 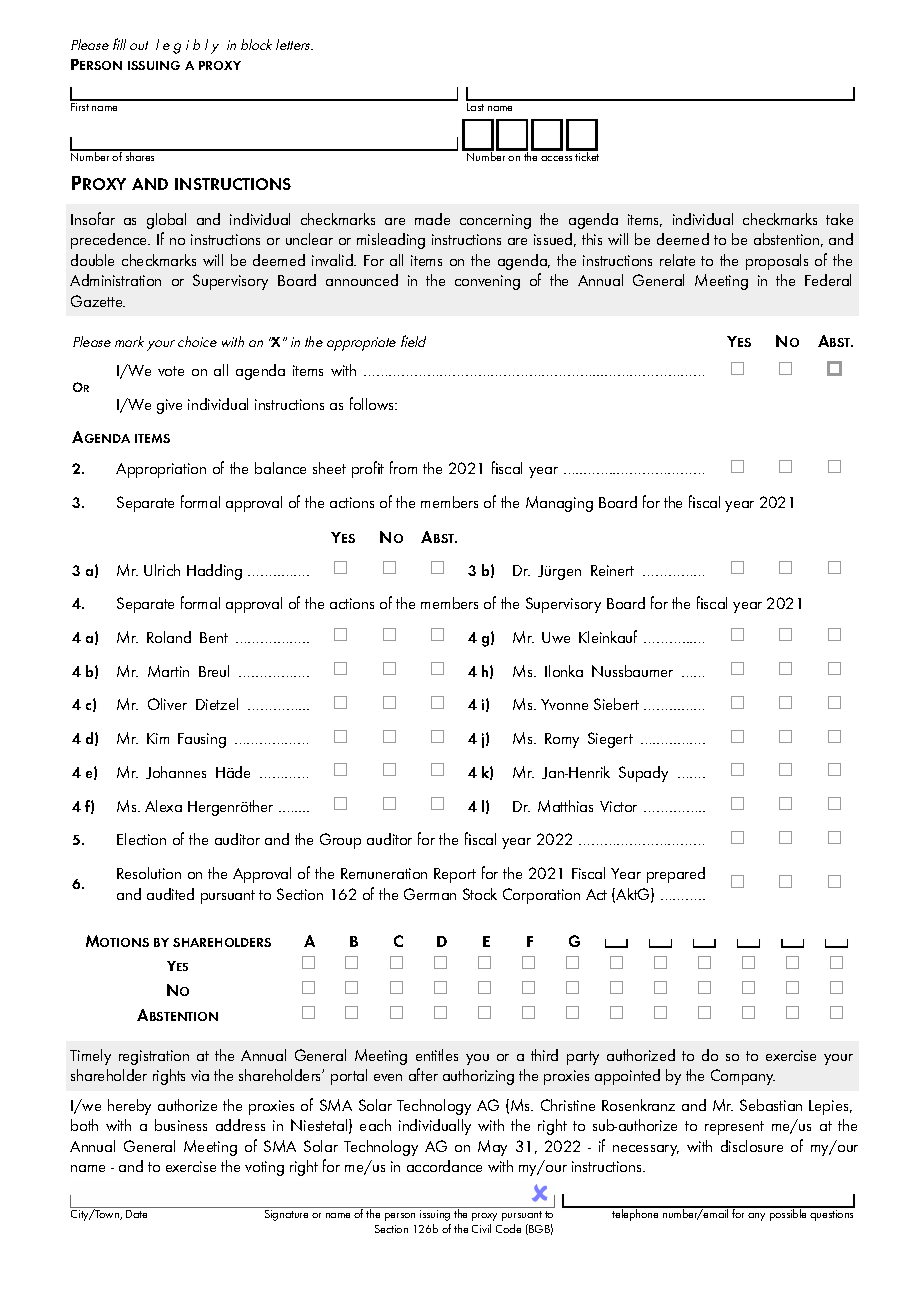 What do you see at coordinates (444, 1166) in the screenshot?
I see `accordance` at bounding box center [444, 1166].
